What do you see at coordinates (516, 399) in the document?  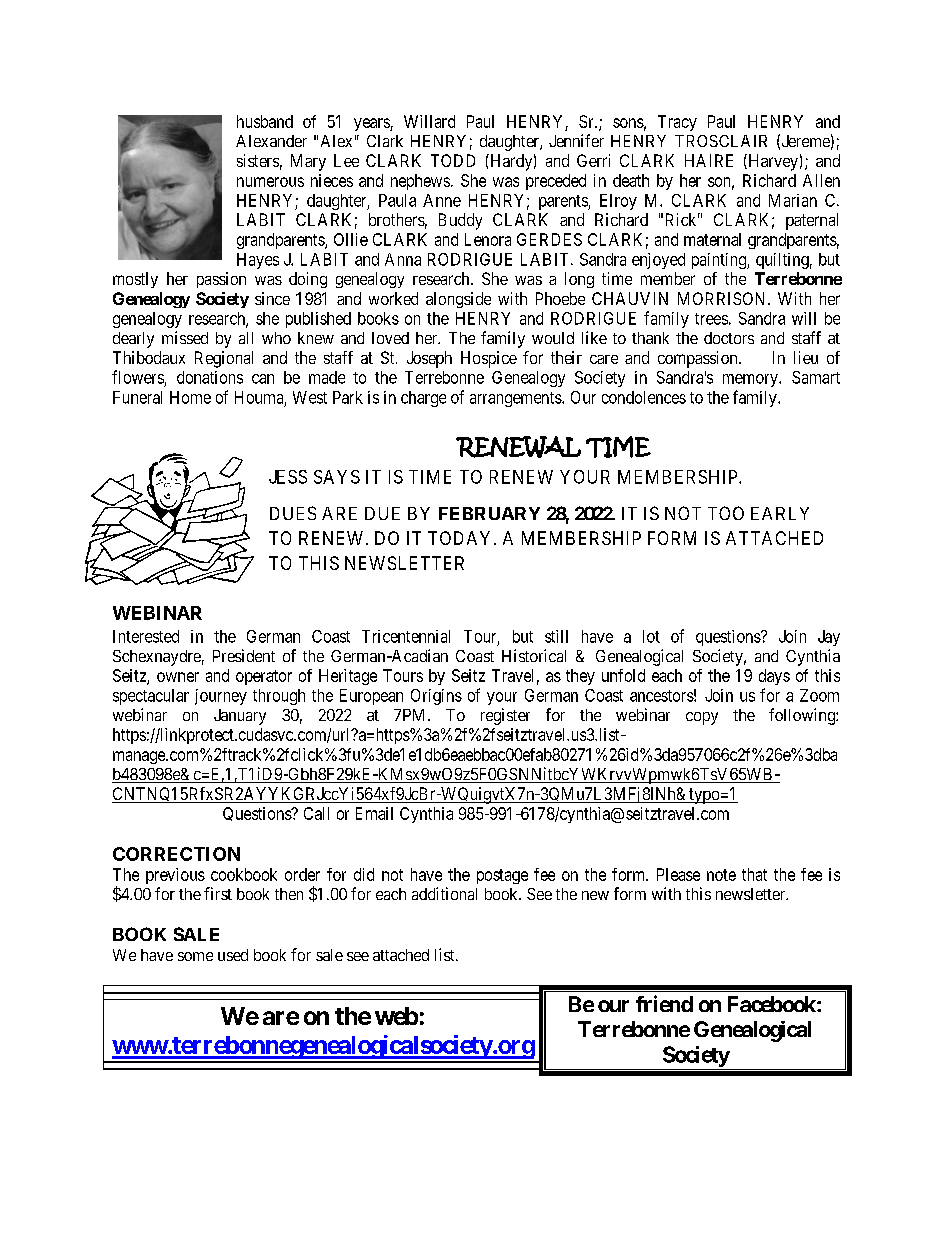 I see `arrangements` at bounding box center [516, 399].
